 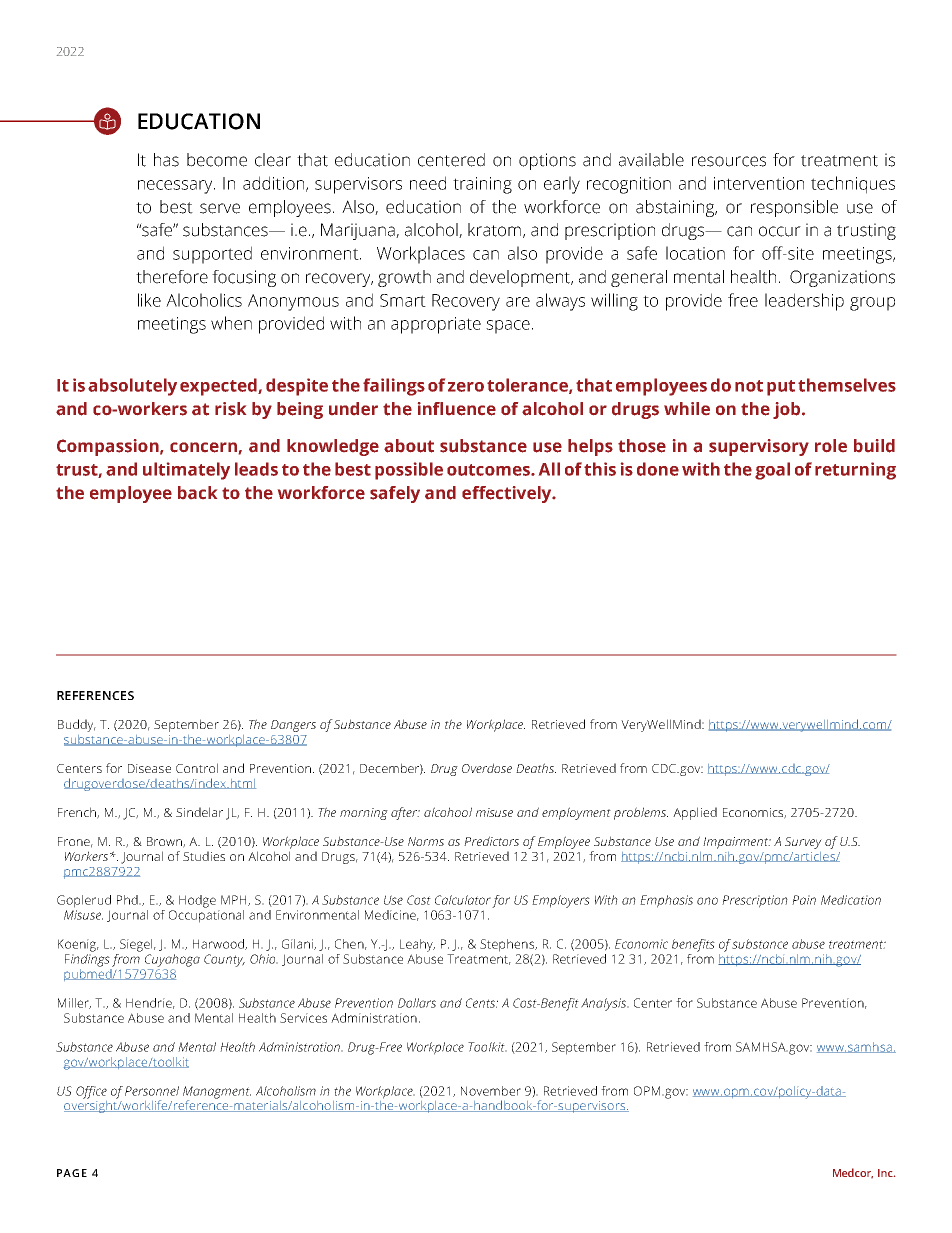 I want to click on Disease, so click(x=149, y=768).
